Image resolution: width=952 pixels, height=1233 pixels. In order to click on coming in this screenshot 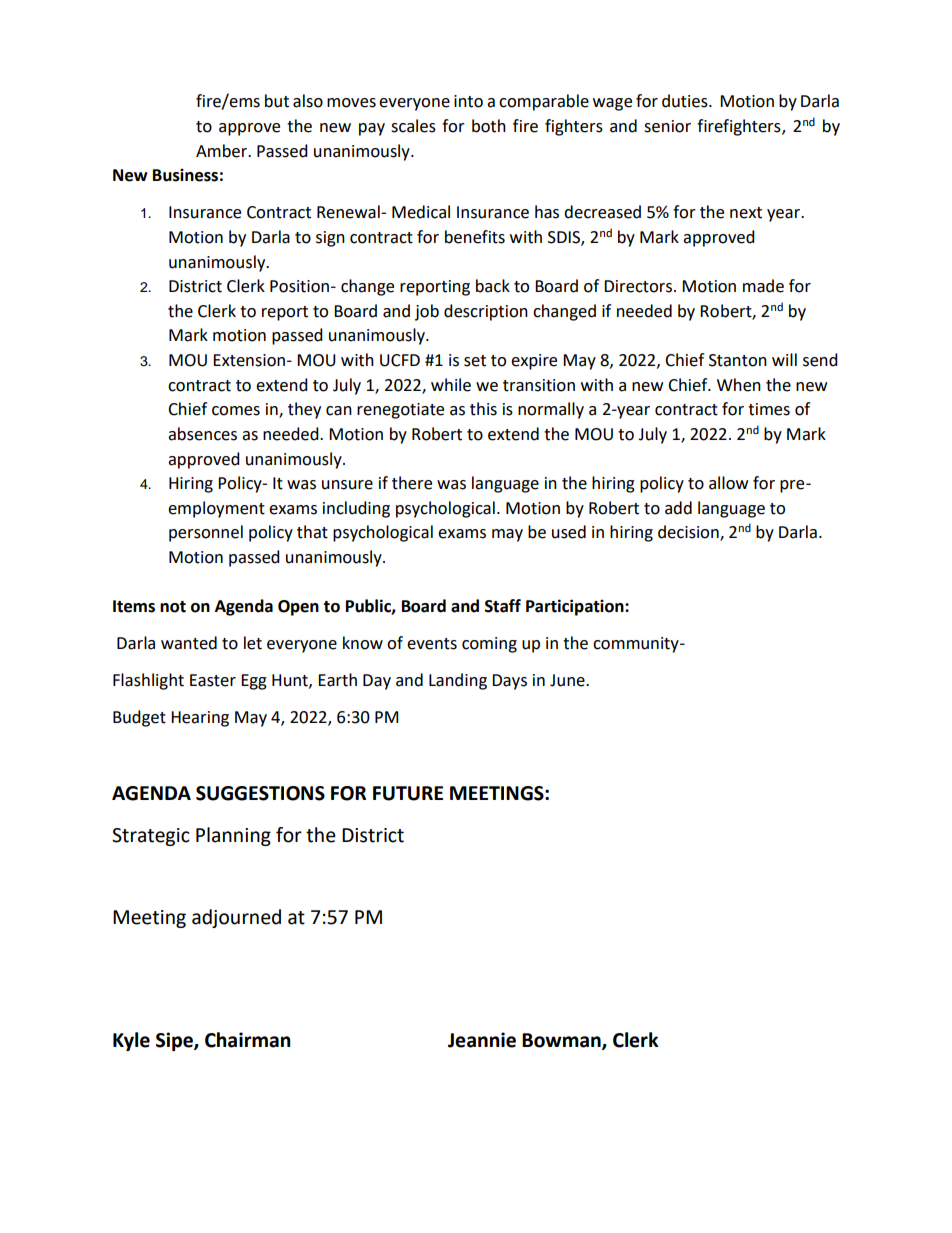, I will do `click(489, 645)`.
